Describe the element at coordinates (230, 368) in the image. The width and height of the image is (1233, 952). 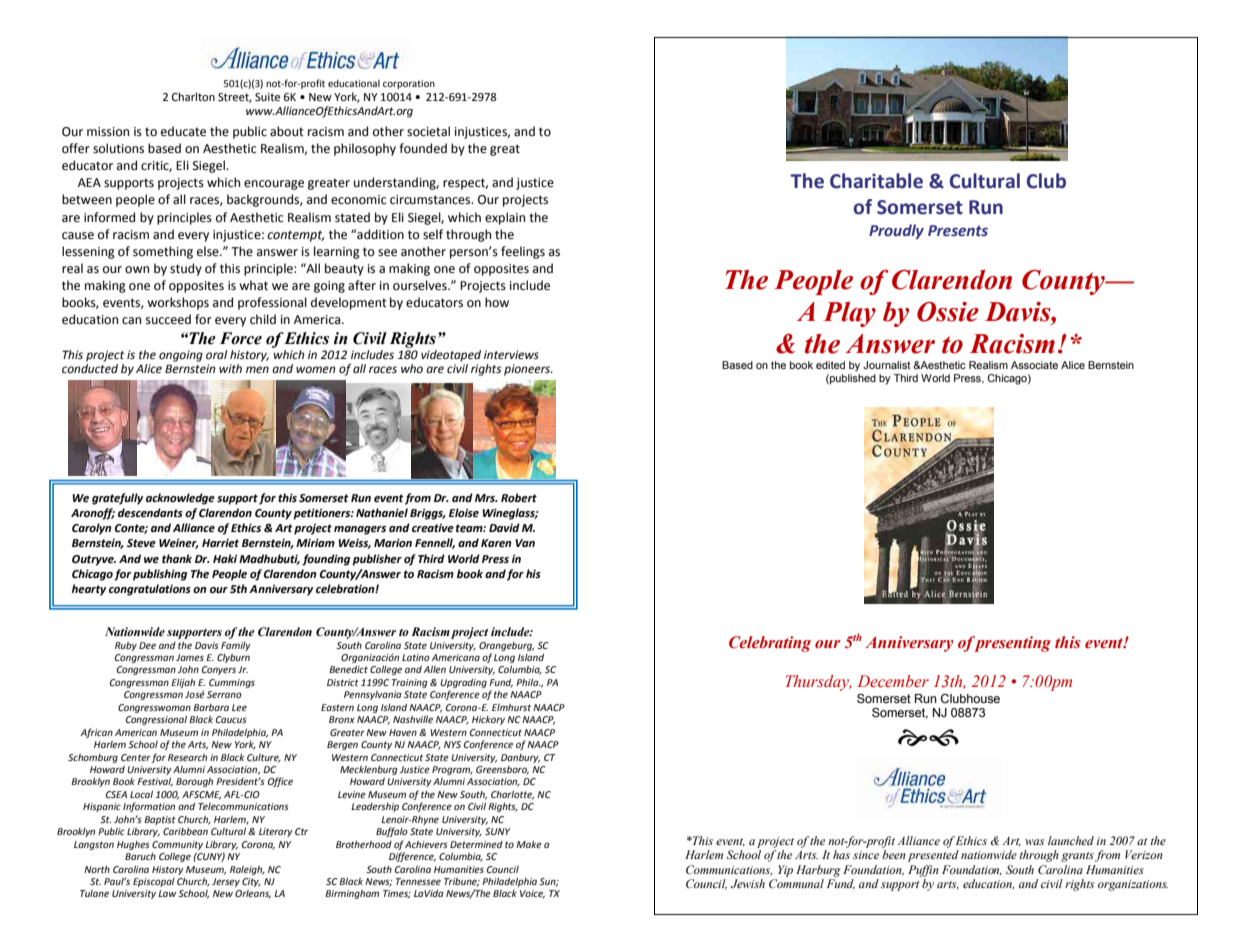
I see `with` at that location.
